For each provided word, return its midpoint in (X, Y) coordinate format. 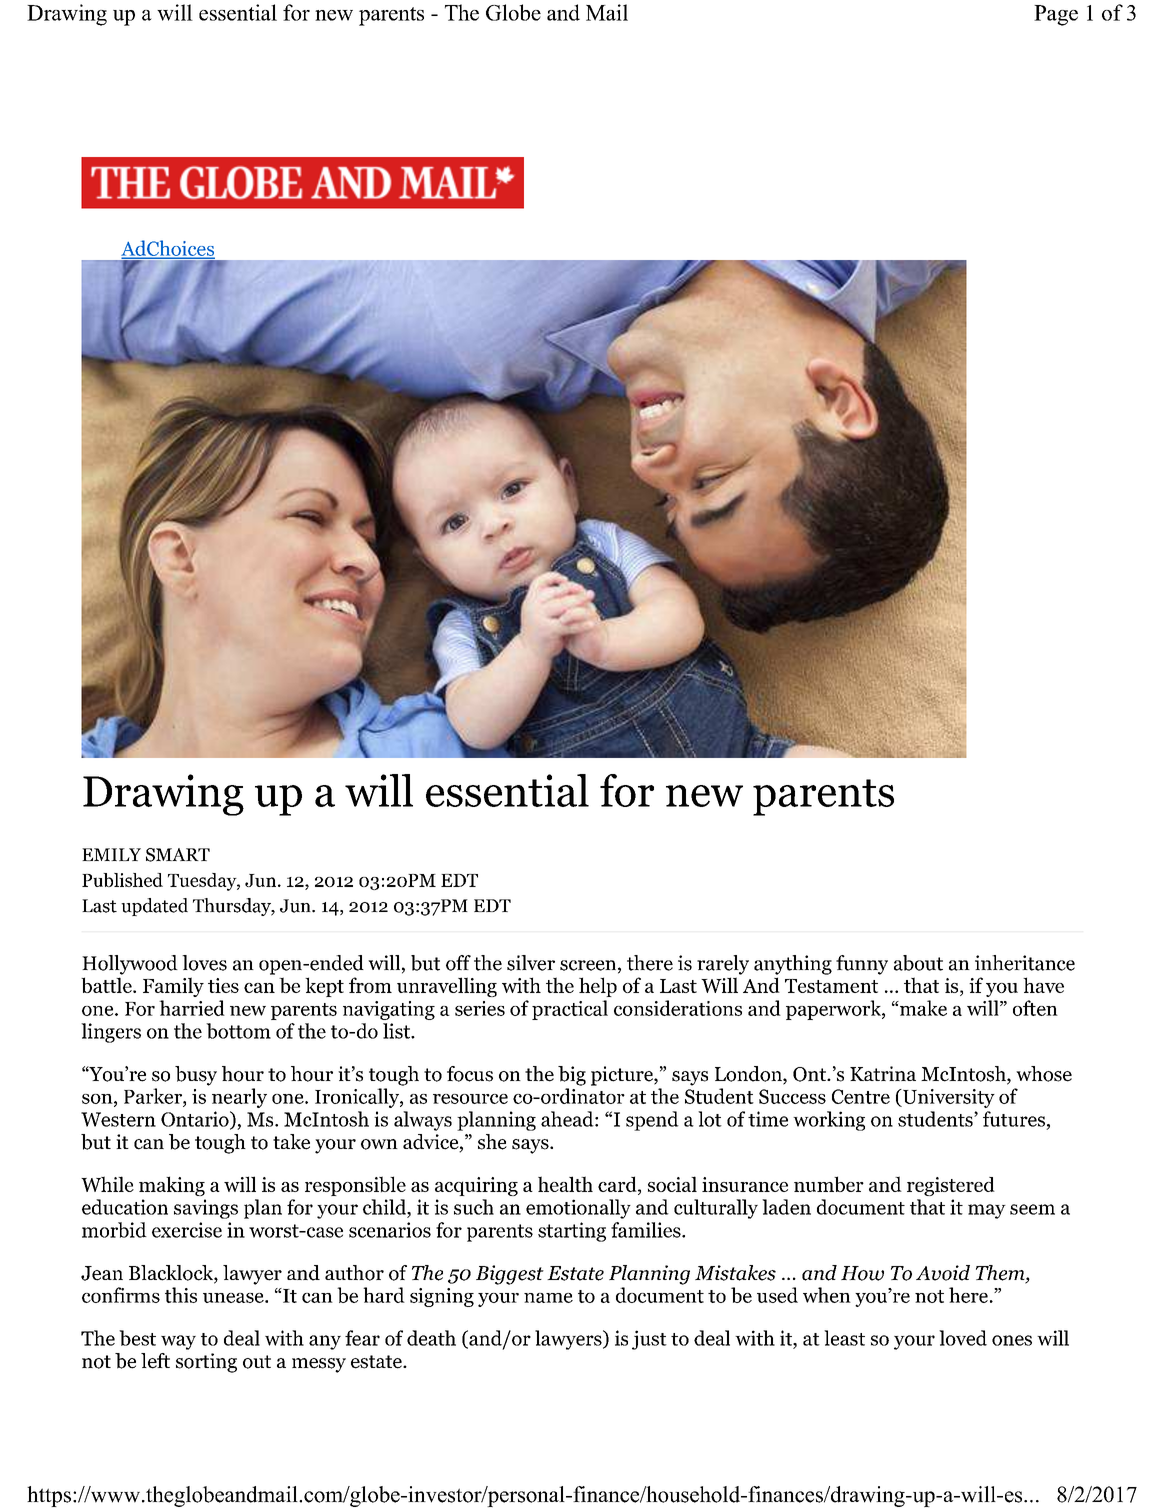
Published (122, 880)
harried (192, 1008)
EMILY (111, 854)
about (918, 963)
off (458, 963)
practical (570, 1010)
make (922, 1008)
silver (531, 963)
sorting (206, 1363)
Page (1056, 15)
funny (862, 965)
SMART (178, 855)
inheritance (1025, 963)
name (548, 1298)
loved (963, 1338)
